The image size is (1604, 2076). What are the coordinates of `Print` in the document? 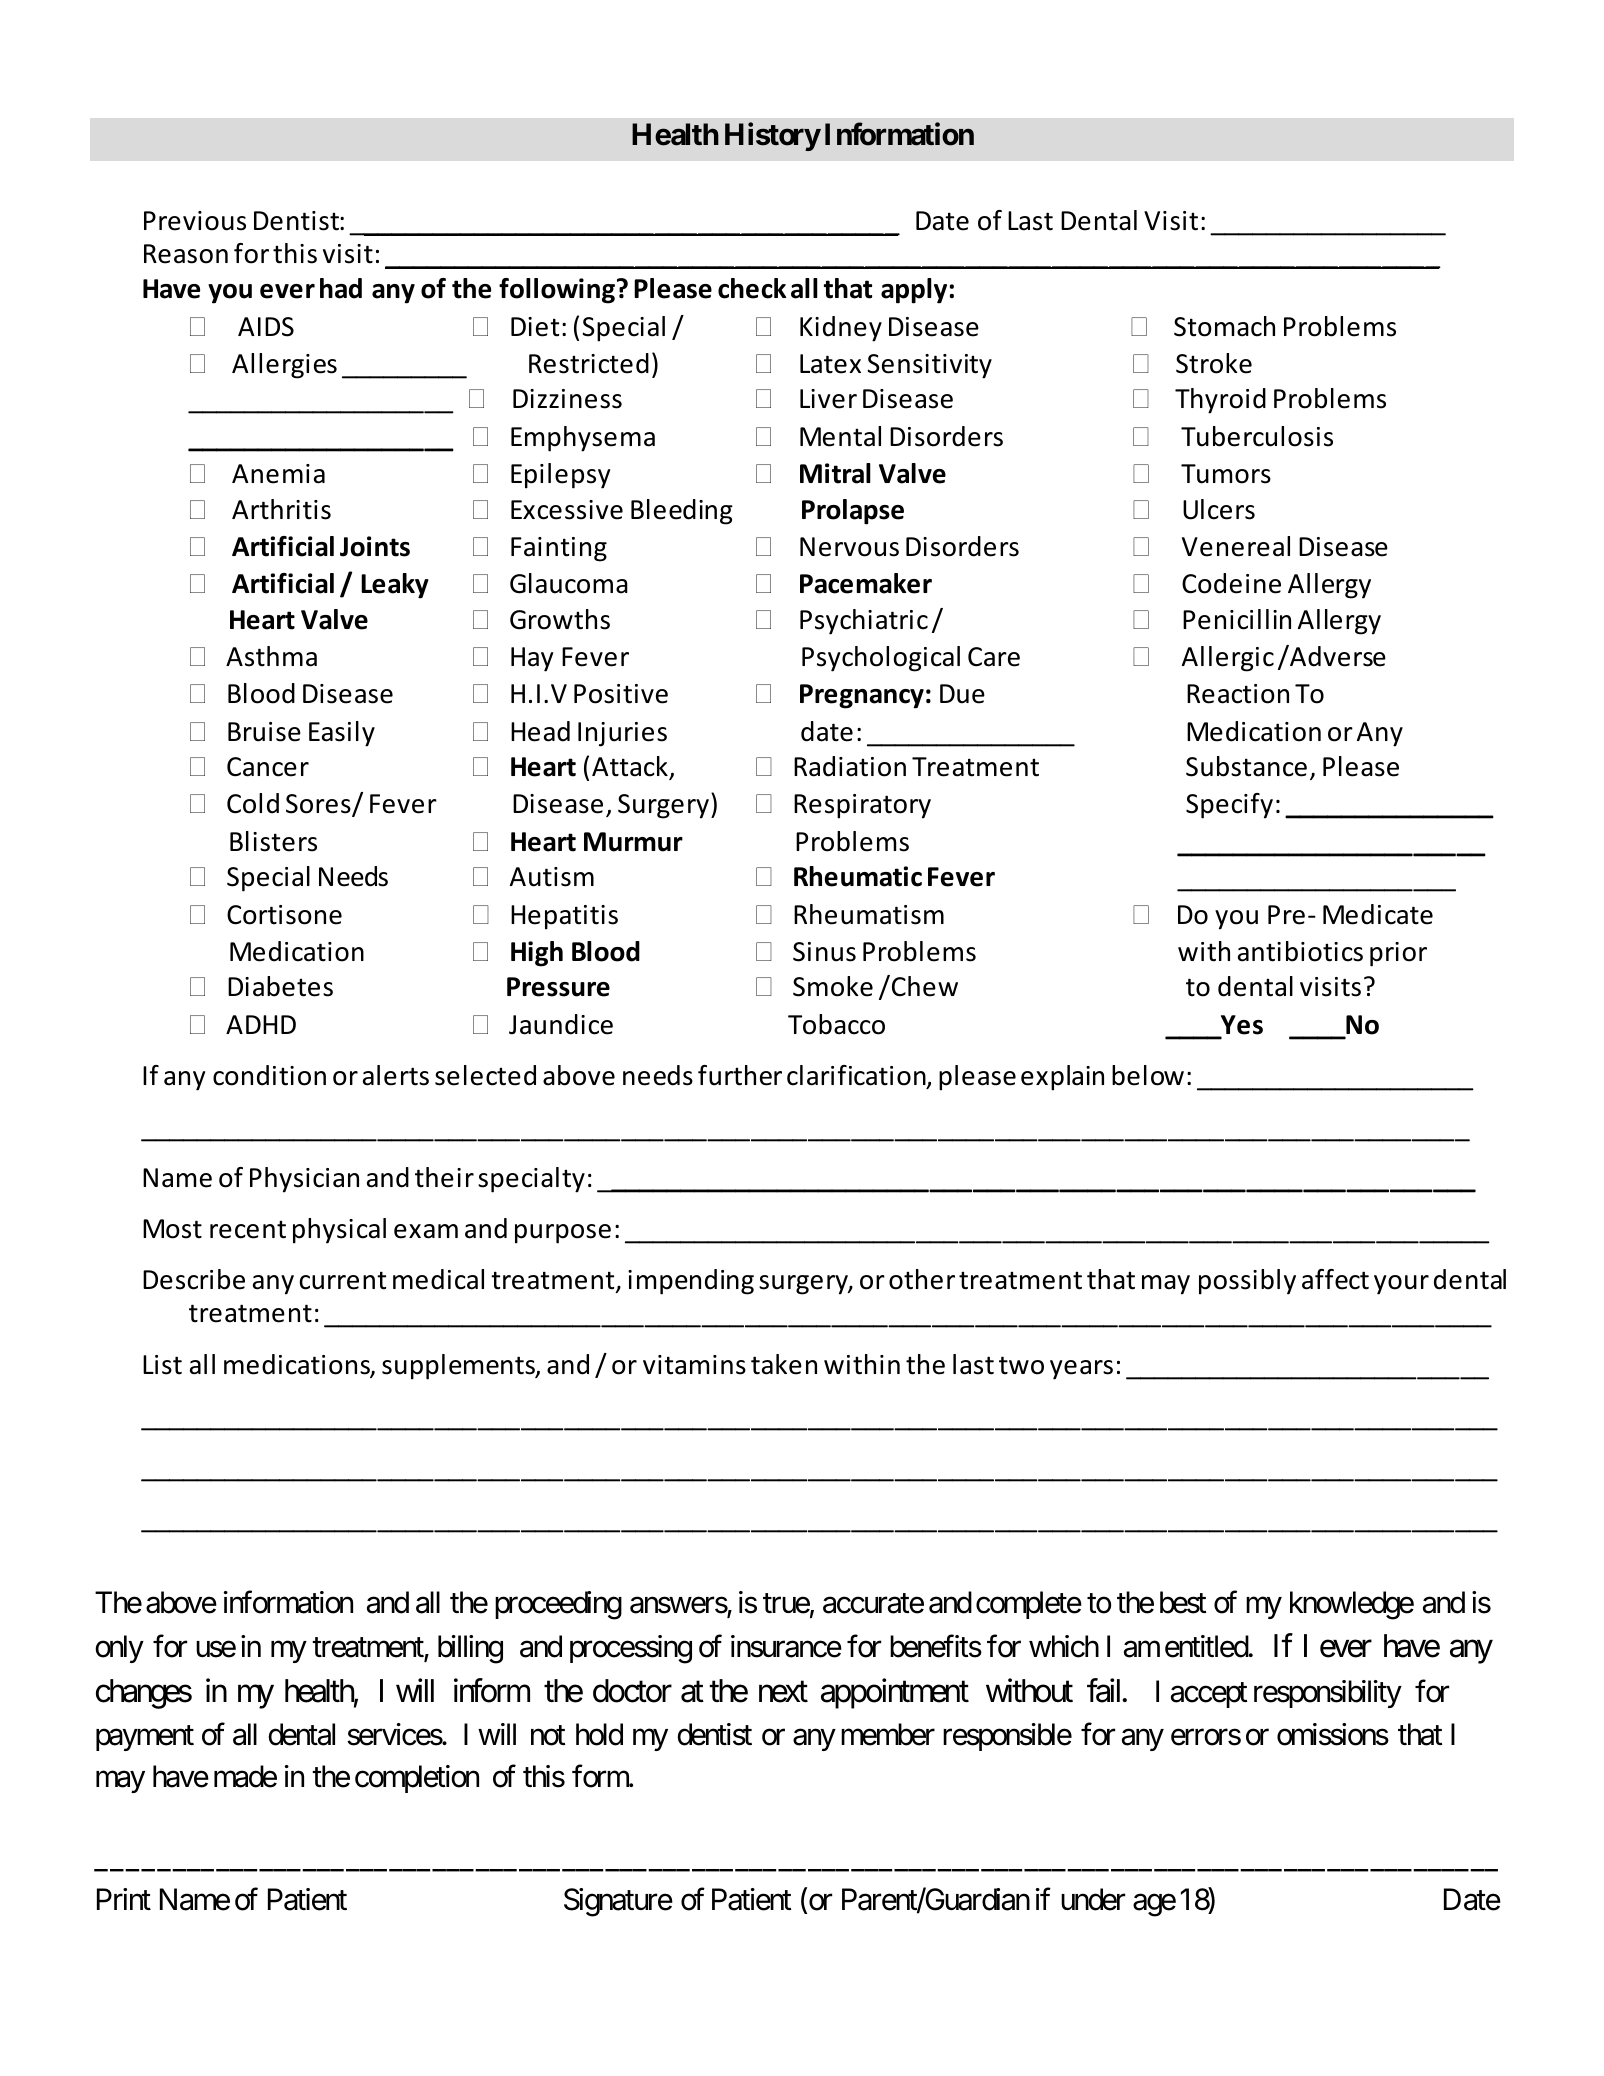 It's located at (124, 1899).
